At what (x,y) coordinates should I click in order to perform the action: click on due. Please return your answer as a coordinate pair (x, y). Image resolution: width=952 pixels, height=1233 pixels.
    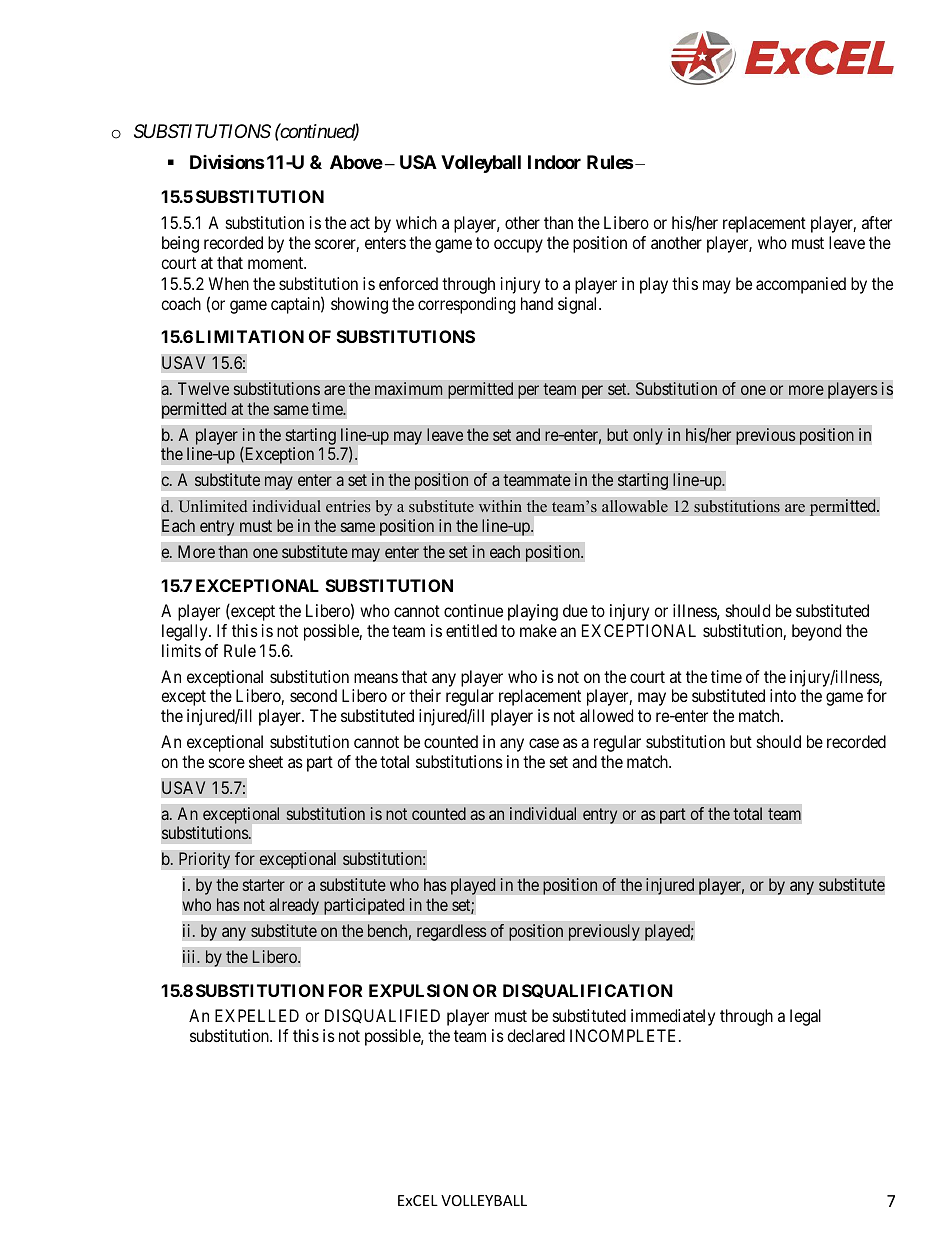
    Looking at the image, I should click on (575, 610).
